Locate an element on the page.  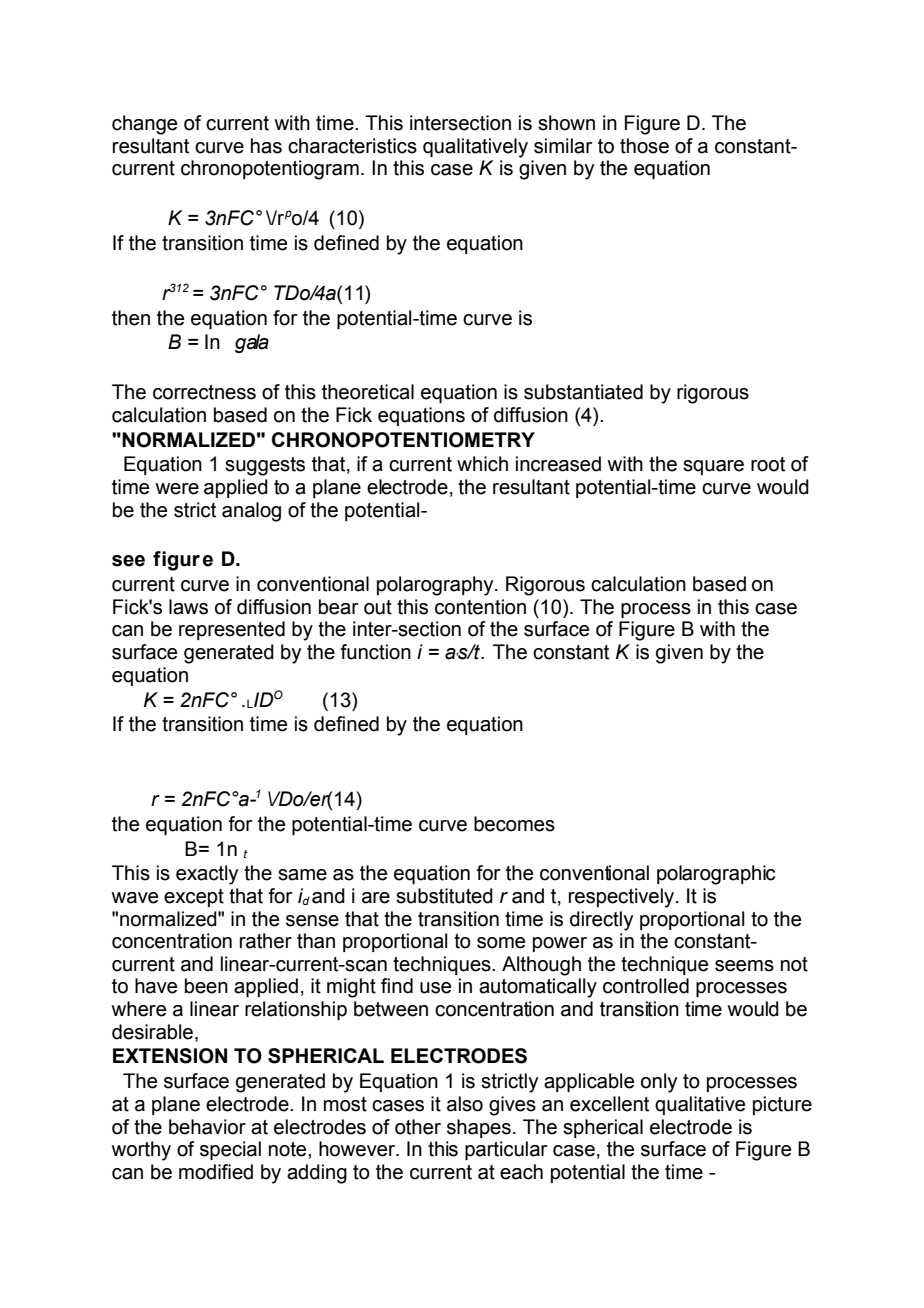
characteristics is located at coordinates (352, 146).
